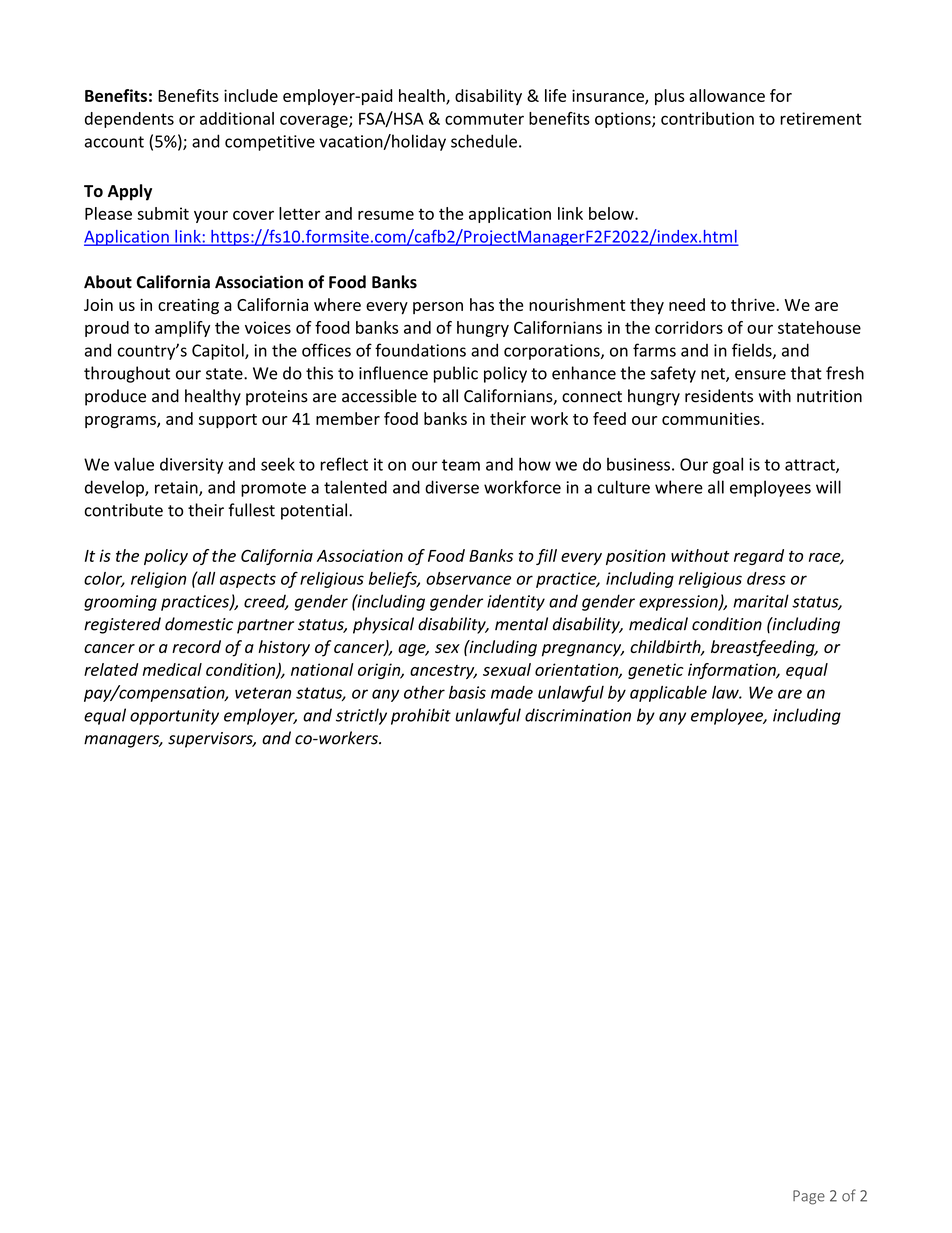  Describe the element at coordinates (507, 669) in the page. I see `sexual` at that location.
